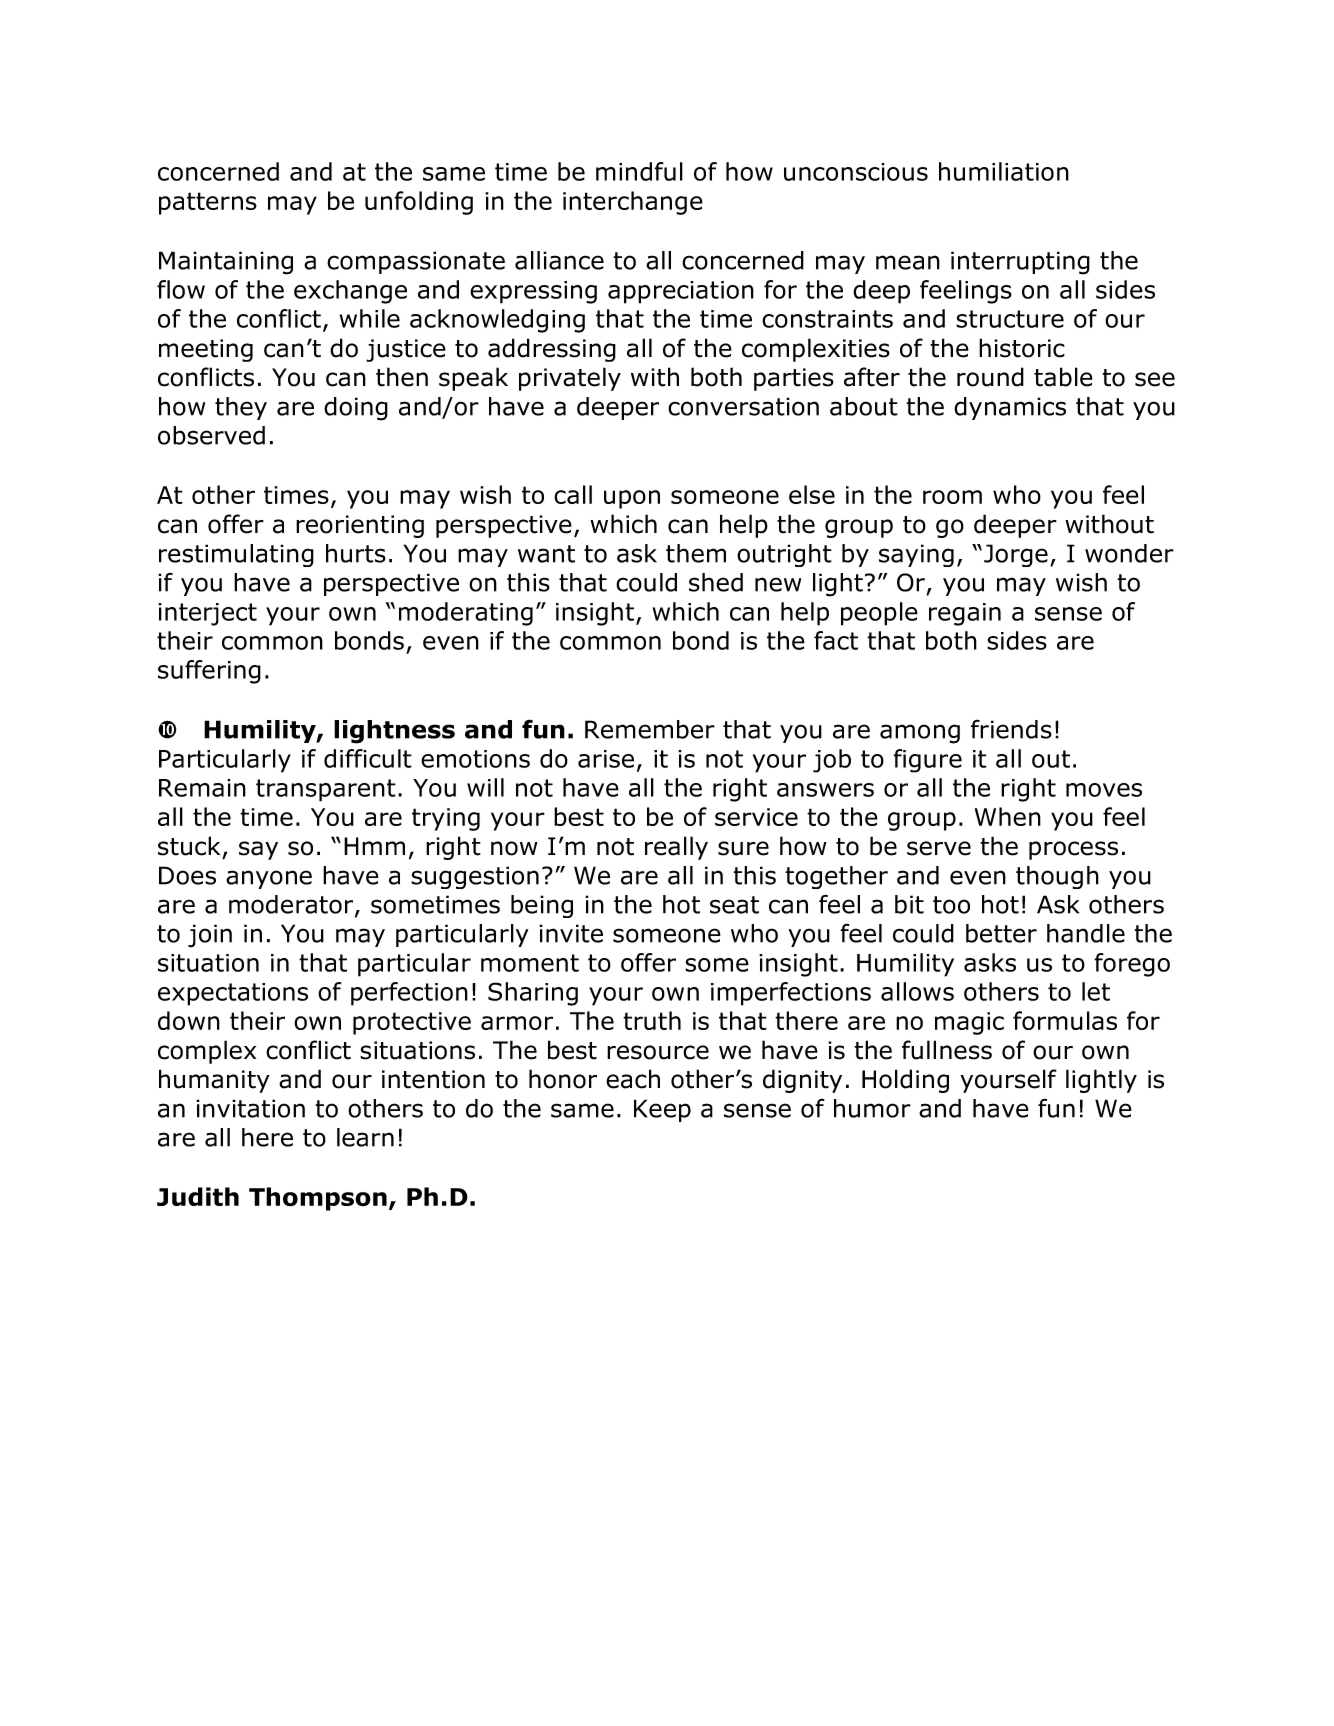 The width and height of the screenshot is (1334, 1726). What do you see at coordinates (1073, 850) in the screenshot?
I see `process` at bounding box center [1073, 850].
